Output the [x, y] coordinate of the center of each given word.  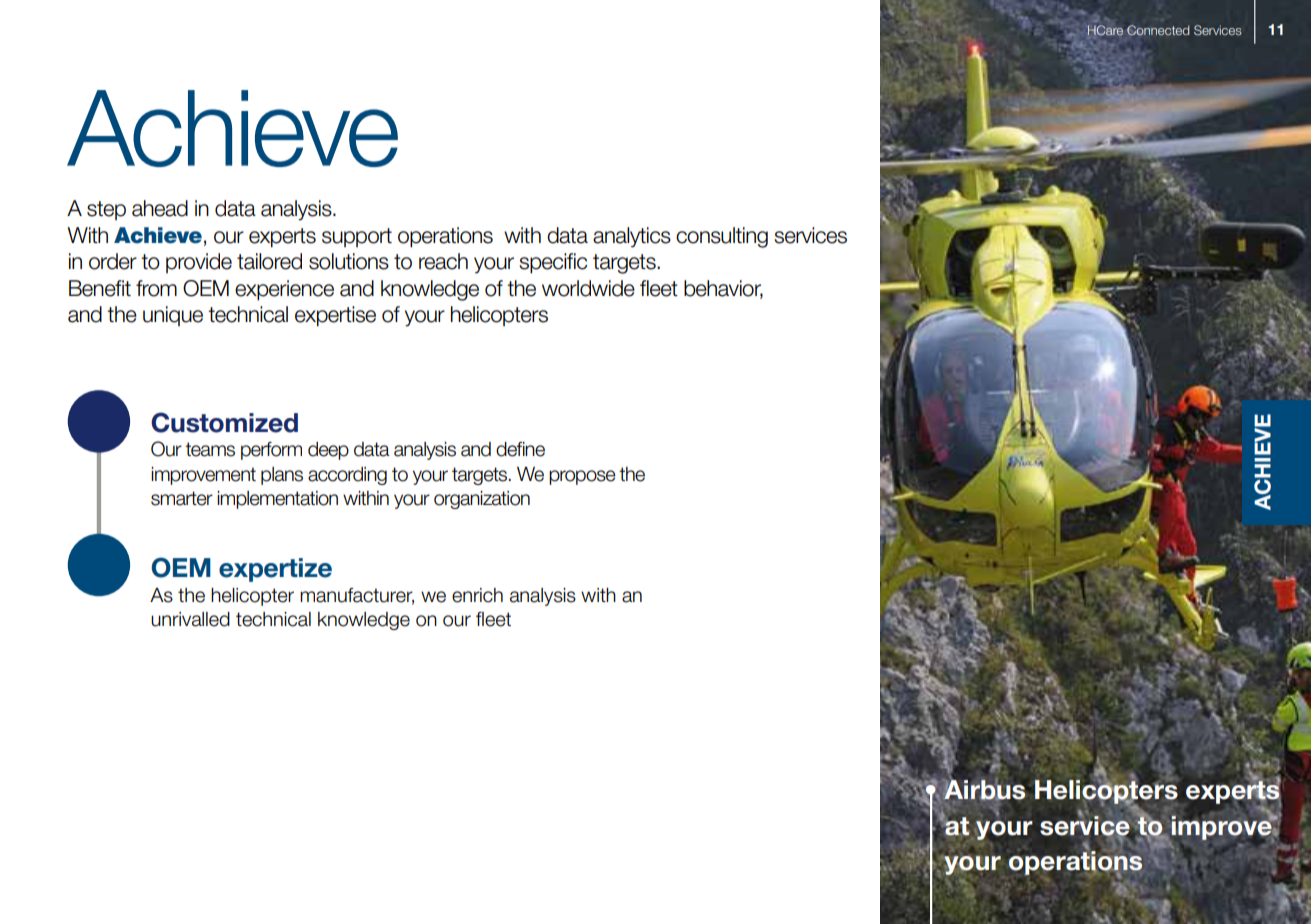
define [520, 449]
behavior [723, 289]
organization [482, 500]
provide [199, 263]
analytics [632, 237]
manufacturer [357, 596]
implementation [277, 500]
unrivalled [190, 619]
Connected [1158, 30]
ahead [160, 208]
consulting [722, 237]
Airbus [985, 790]
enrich [477, 595]
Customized [224, 422]
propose [582, 477]
